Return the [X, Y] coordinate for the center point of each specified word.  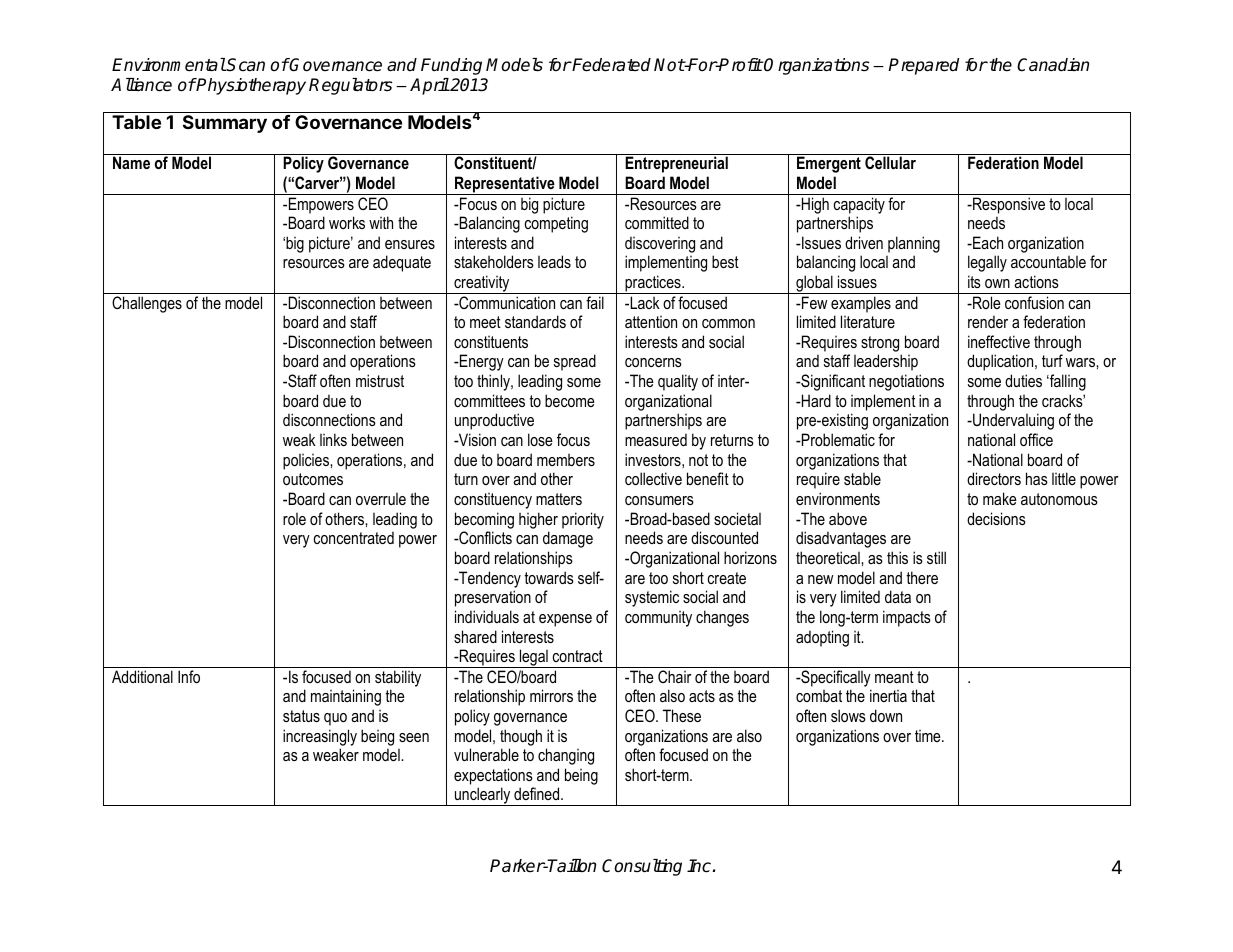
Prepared [923, 66]
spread [575, 362]
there [922, 577]
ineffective [999, 341]
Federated [611, 65]
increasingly [320, 737]
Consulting [642, 867]
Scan [245, 65]
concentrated [354, 537]
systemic [652, 598]
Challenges [147, 304]
